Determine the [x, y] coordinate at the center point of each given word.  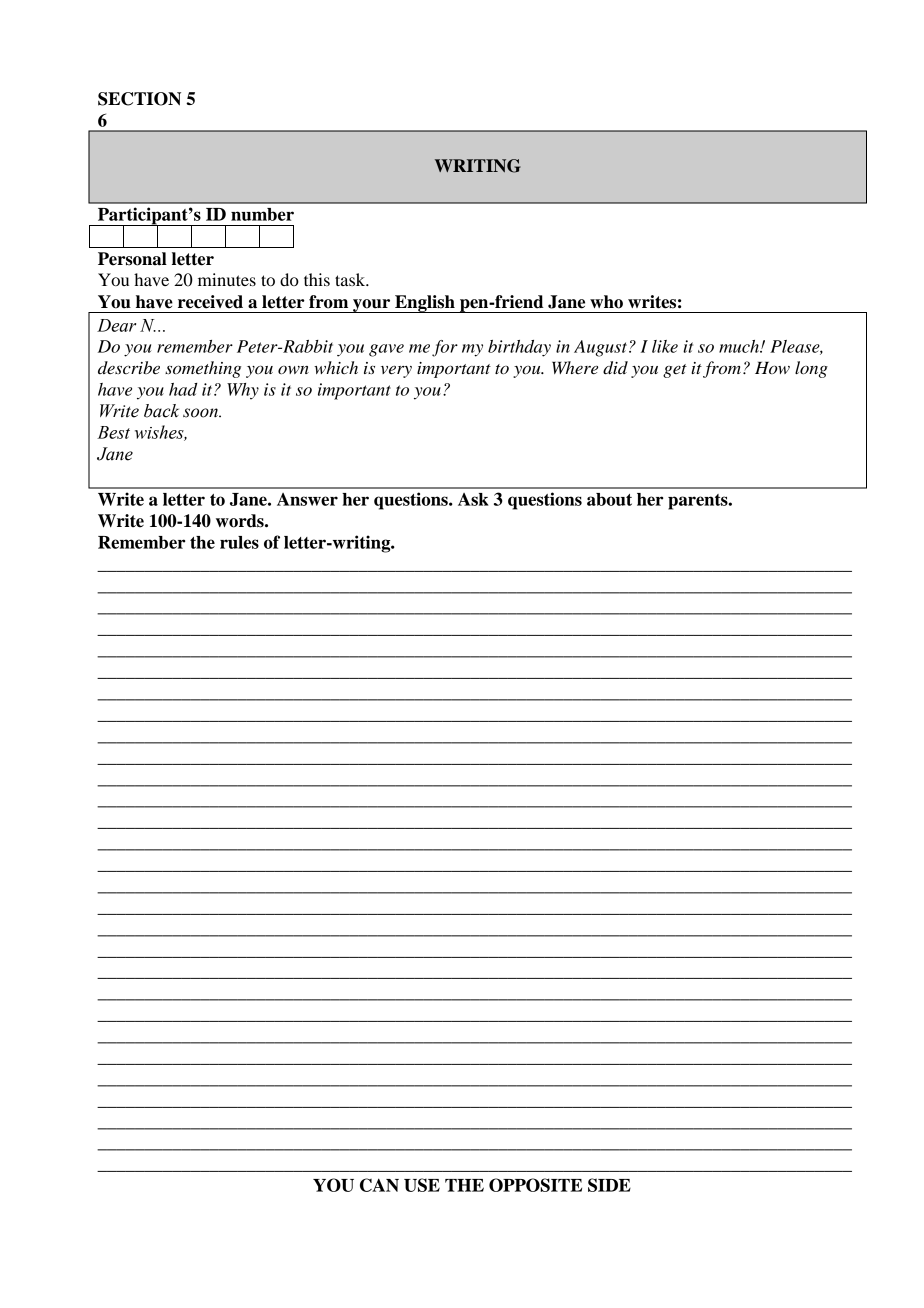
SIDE [609, 1185]
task [351, 279]
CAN [379, 1185]
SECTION [139, 99]
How [772, 368]
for [445, 348]
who [606, 302]
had [183, 389]
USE [422, 1185]
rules [239, 542]
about [609, 499]
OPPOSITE [535, 1185]
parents [699, 502]
